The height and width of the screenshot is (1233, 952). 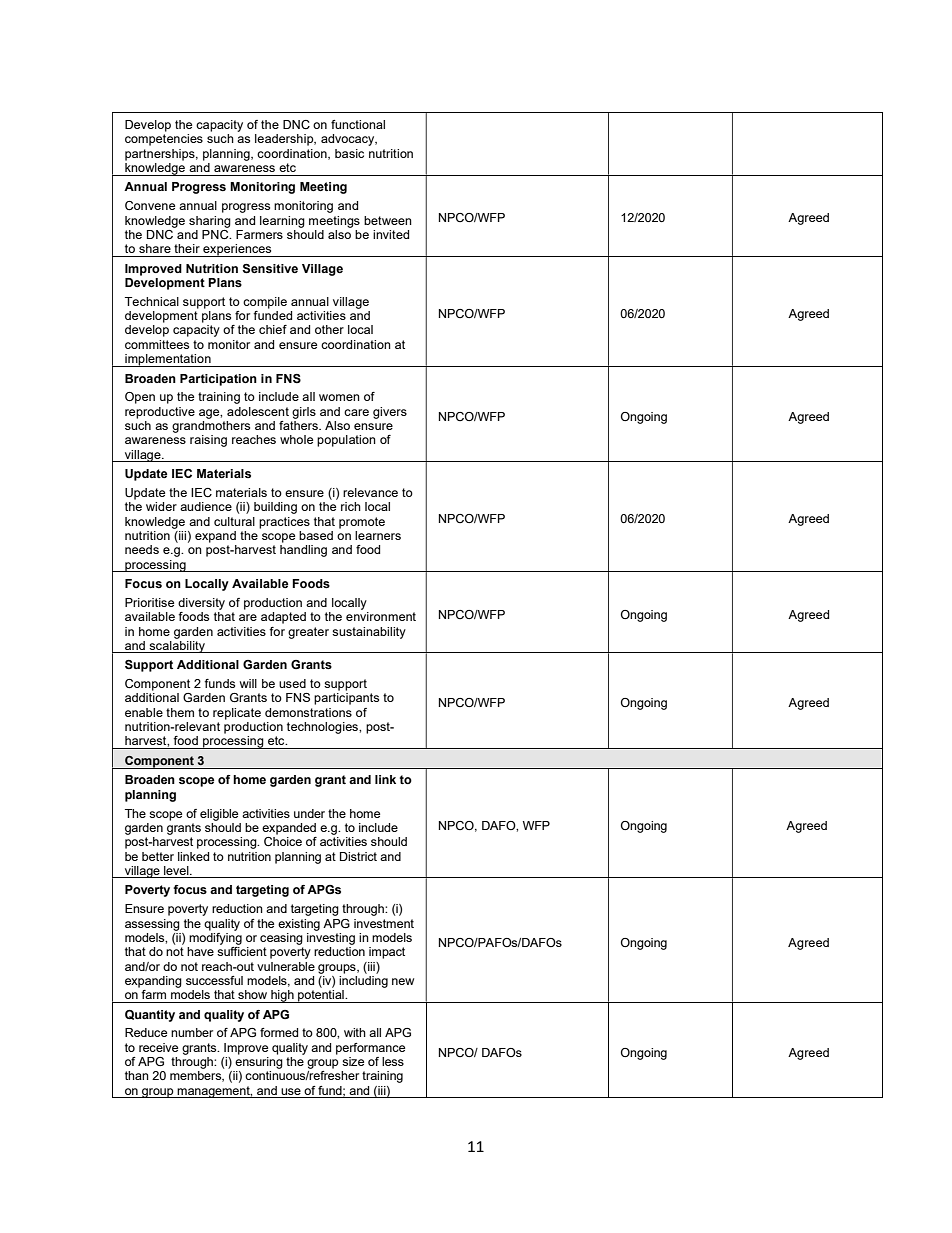 I want to click on Prioritise, so click(x=149, y=602).
